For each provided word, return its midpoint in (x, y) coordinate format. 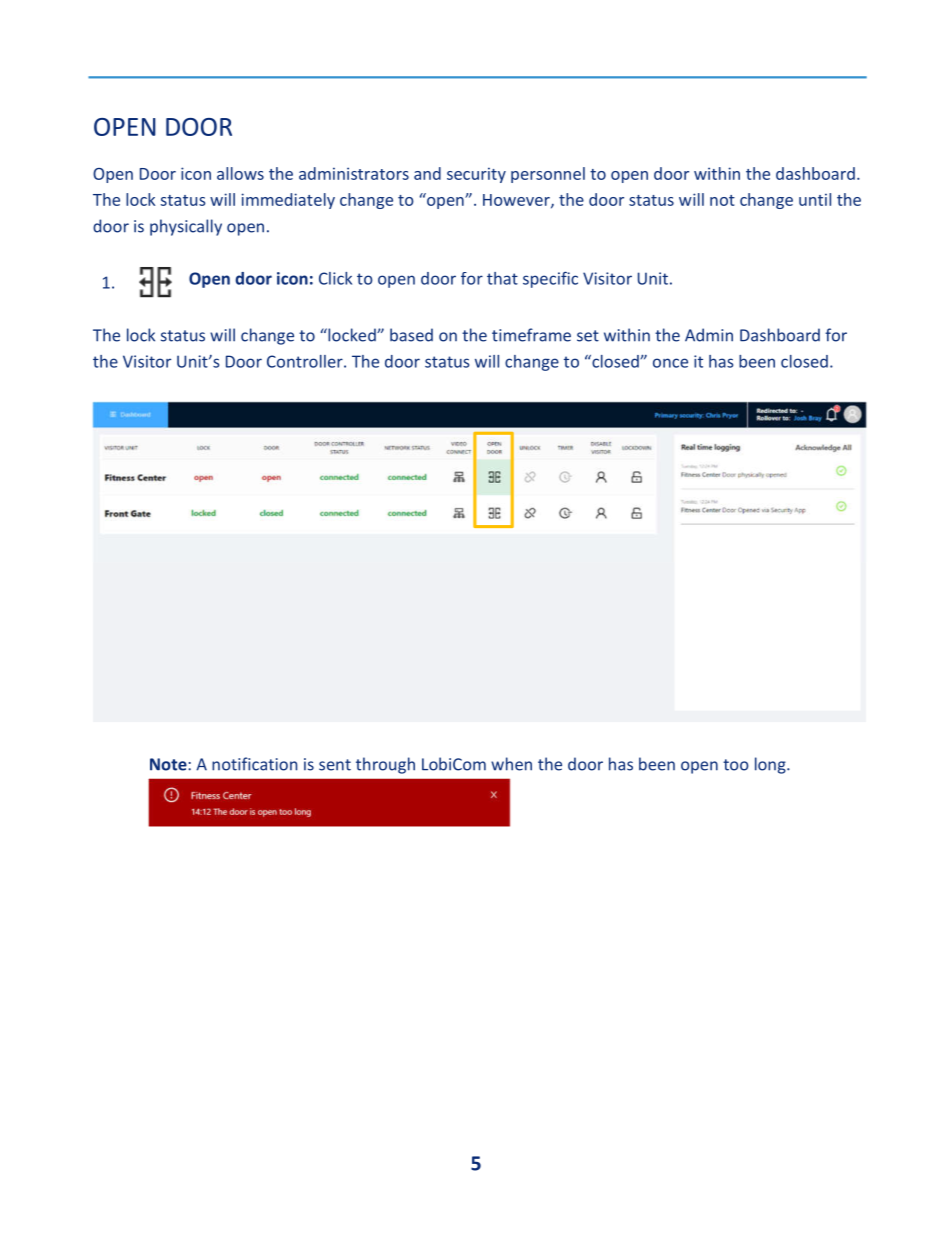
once (670, 363)
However (517, 201)
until (815, 199)
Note (169, 764)
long (771, 765)
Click (335, 278)
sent (335, 765)
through (385, 765)
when (511, 764)
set (588, 336)
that (502, 278)
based (411, 335)
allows (240, 173)
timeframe (531, 335)
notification (254, 764)
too (736, 765)
